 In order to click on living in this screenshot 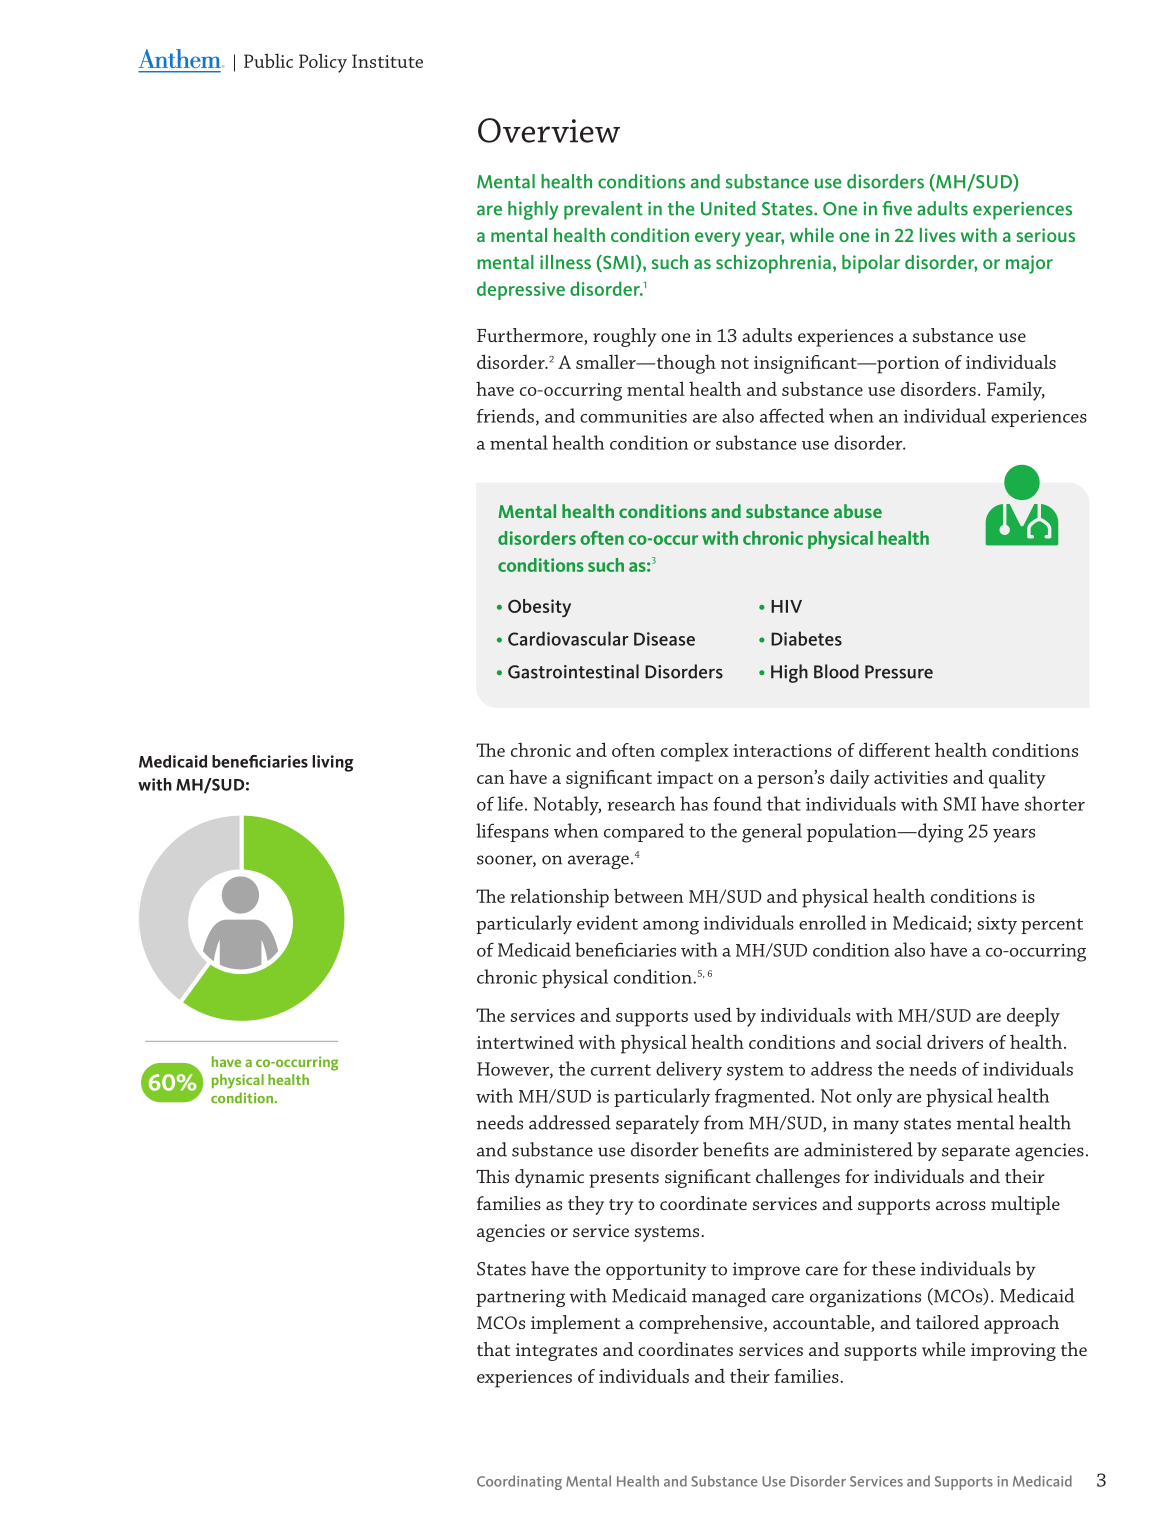, I will do `click(332, 763)`.
